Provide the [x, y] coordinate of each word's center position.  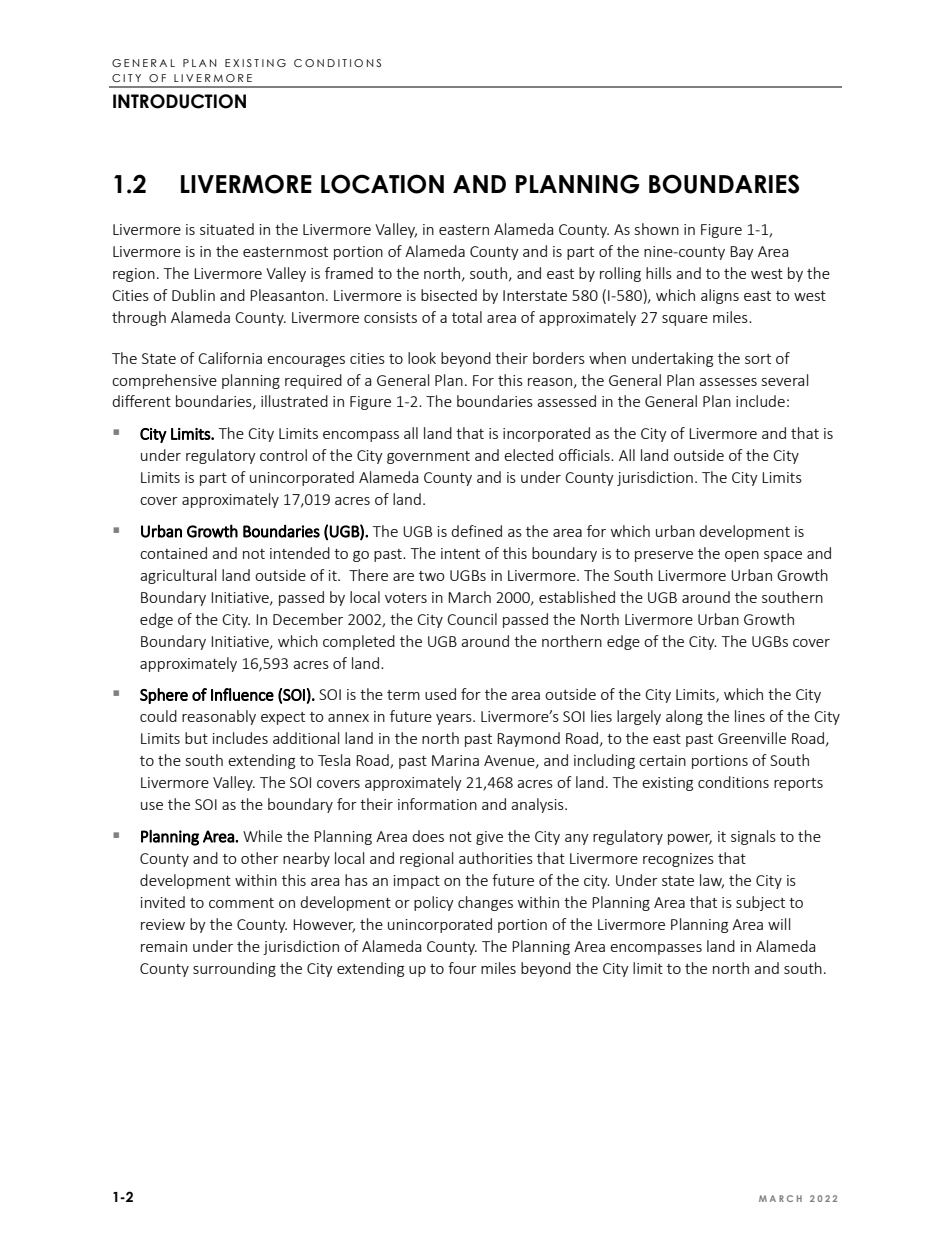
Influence [242, 694]
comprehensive [164, 381]
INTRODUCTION [179, 101]
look [422, 358]
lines [750, 716]
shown [657, 229]
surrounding [234, 969]
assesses [728, 382]
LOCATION [382, 184]
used [440, 694]
